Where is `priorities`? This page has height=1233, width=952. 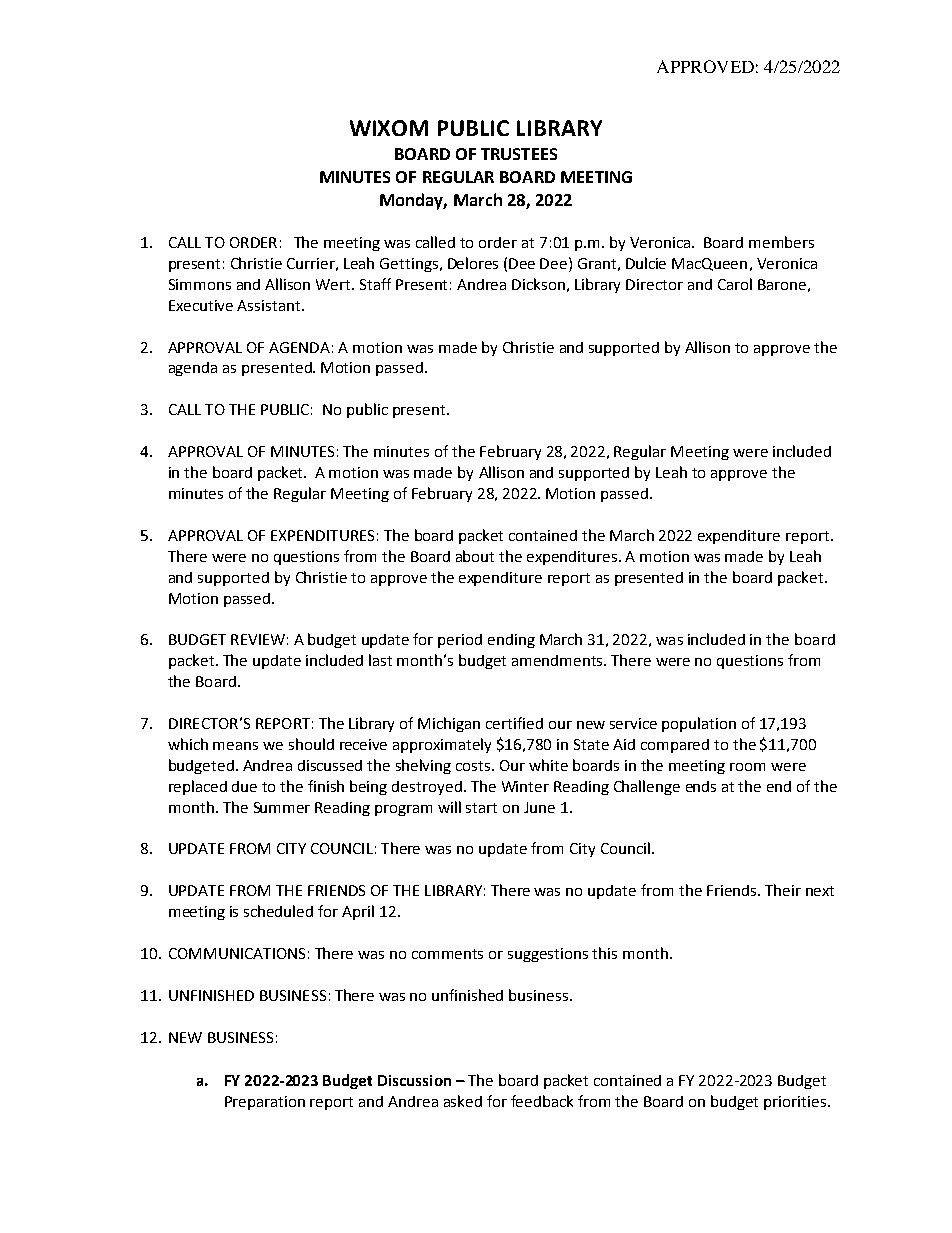 priorities is located at coordinates (795, 1103).
